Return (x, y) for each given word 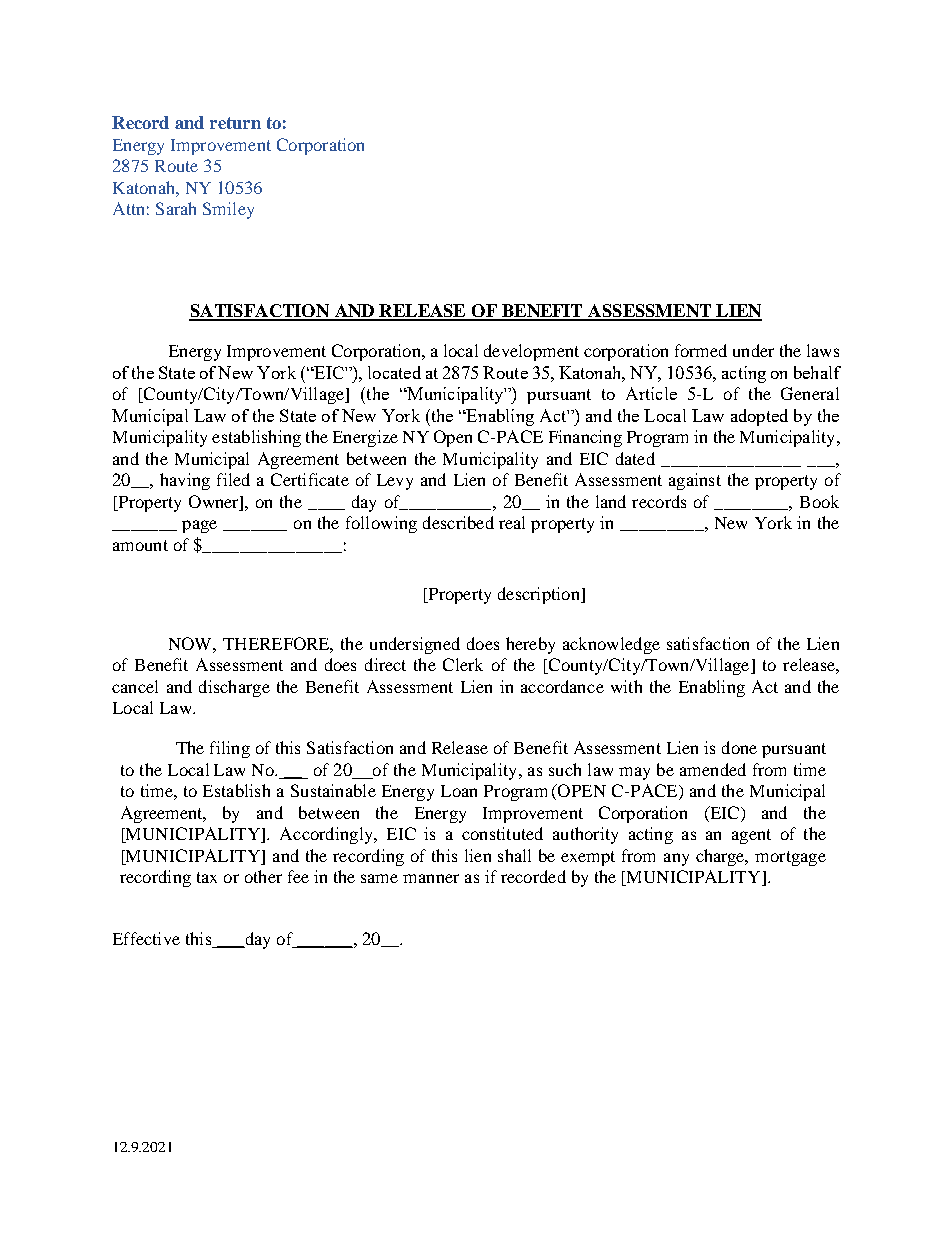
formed (701, 350)
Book (819, 501)
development (531, 352)
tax (207, 877)
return (235, 123)
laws (823, 350)
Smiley (228, 210)
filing (230, 749)
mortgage (790, 858)
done (739, 747)
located (394, 372)
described (458, 522)
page (199, 526)
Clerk (463, 664)
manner (431, 878)
